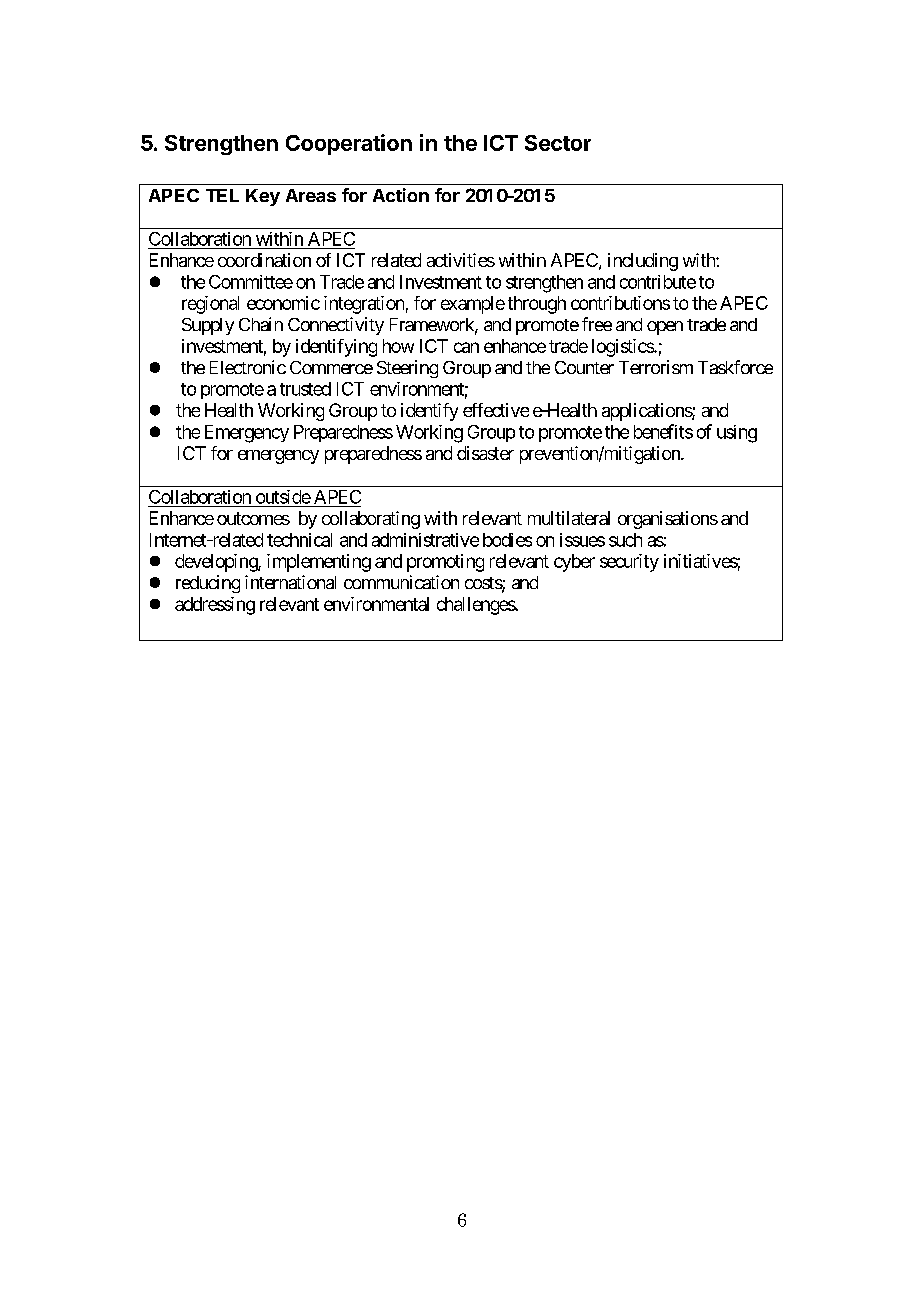  What do you see at coordinates (461, 260) in the screenshot?
I see `activities` at bounding box center [461, 260].
